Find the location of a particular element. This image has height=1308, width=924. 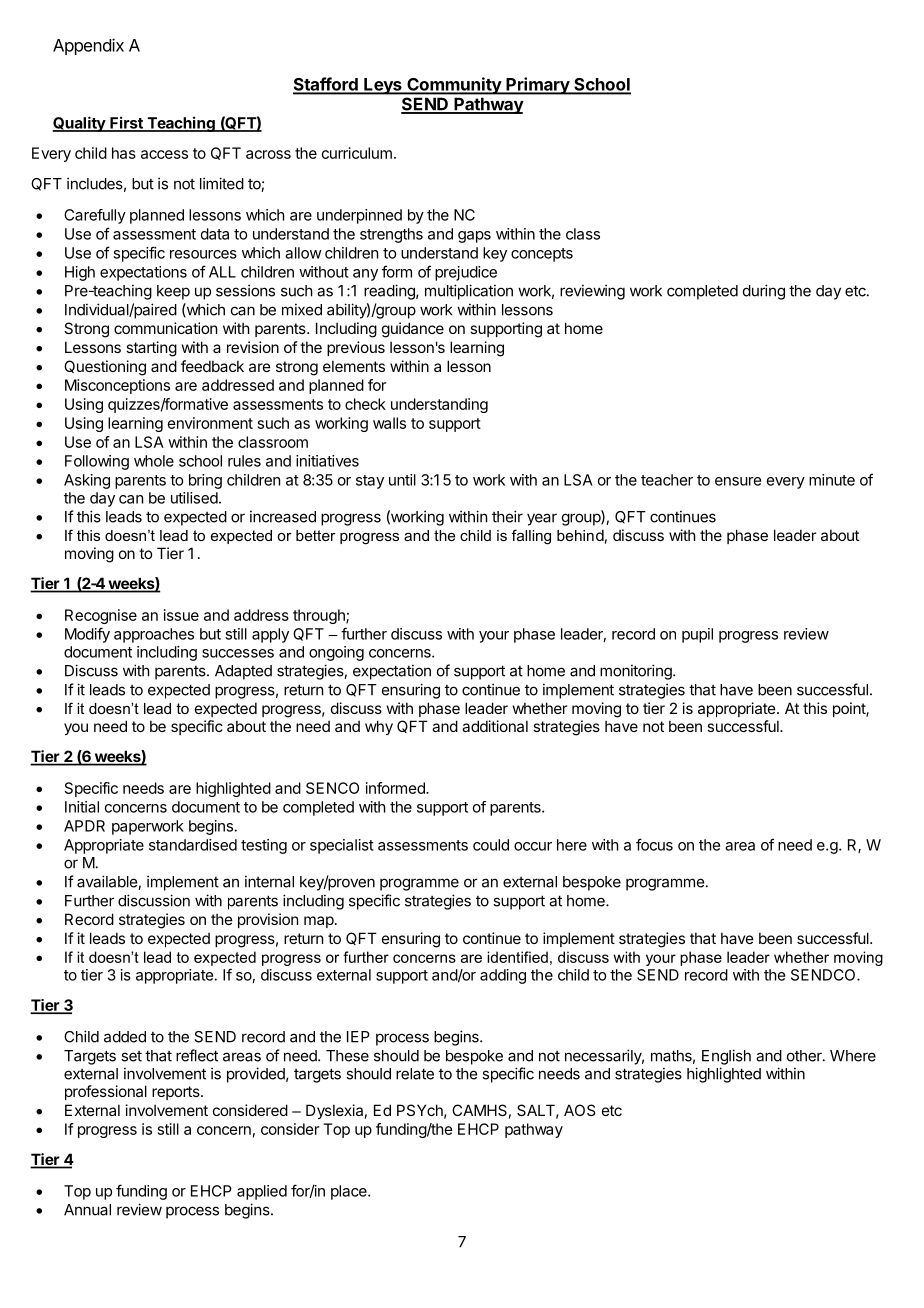

pupil is located at coordinates (697, 635).
